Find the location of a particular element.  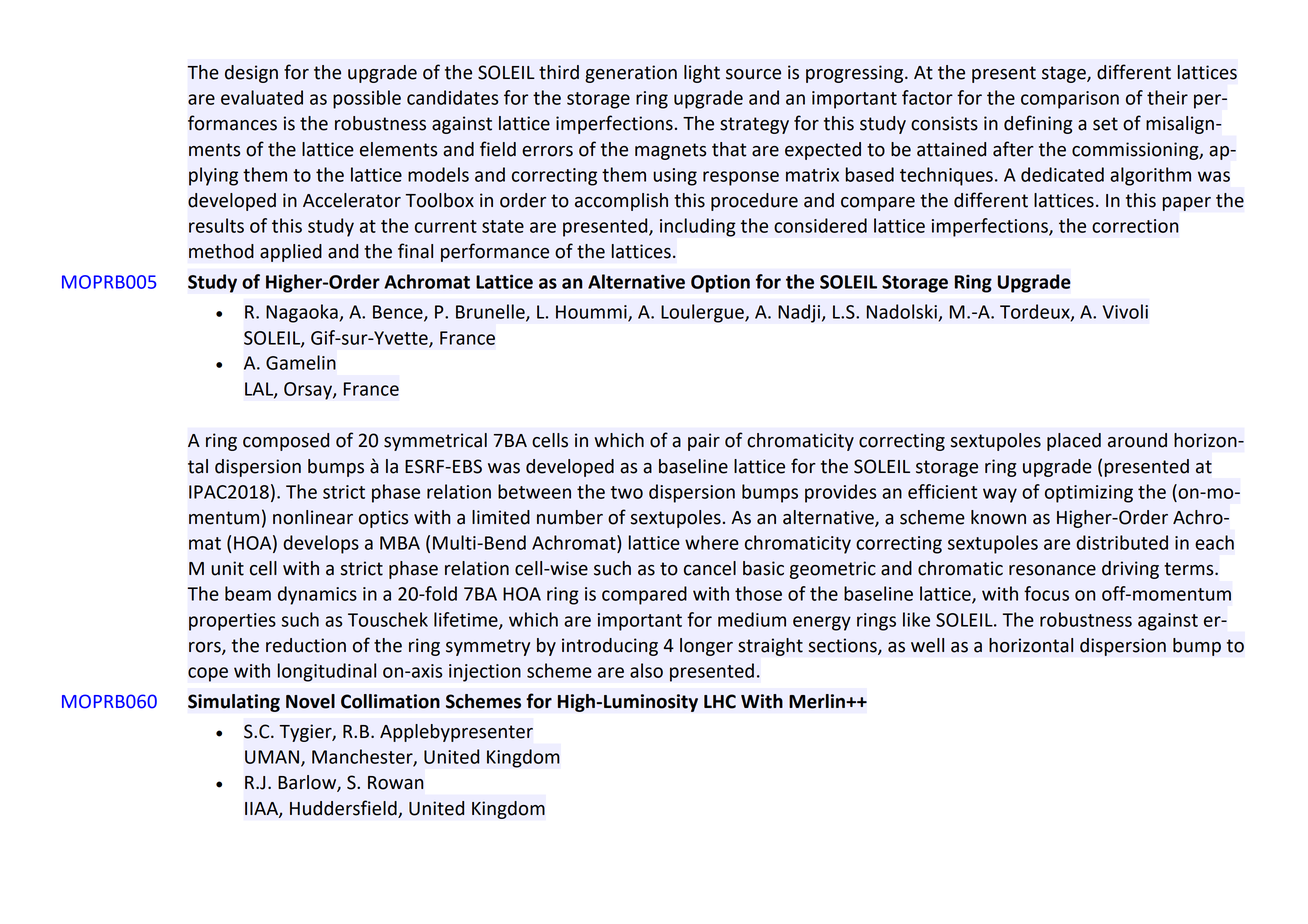

pair is located at coordinates (704, 442).
